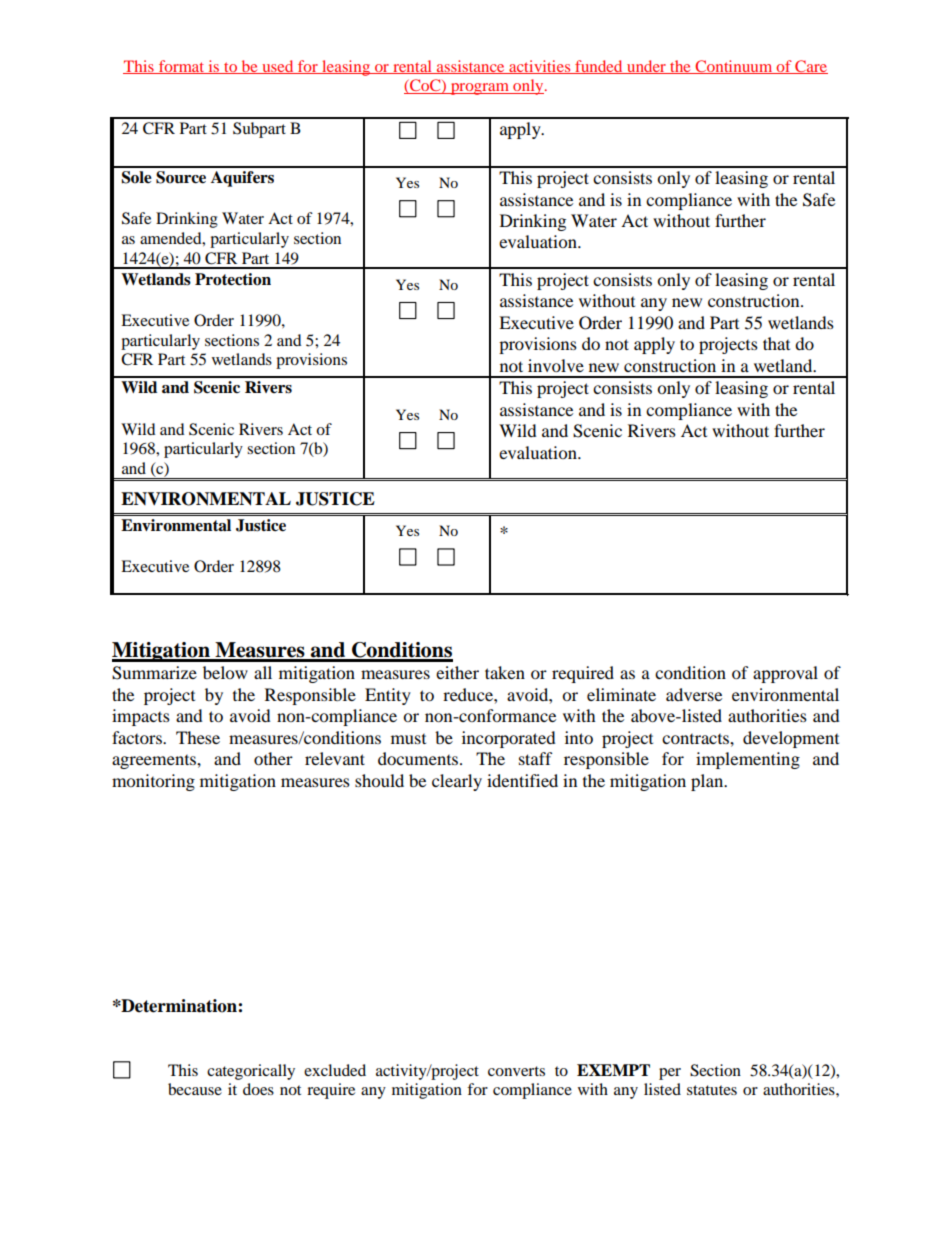 This document has width=952, height=1233. Describe the element at coordinates (748, 760) in the document. I see `implementing` at that location.
